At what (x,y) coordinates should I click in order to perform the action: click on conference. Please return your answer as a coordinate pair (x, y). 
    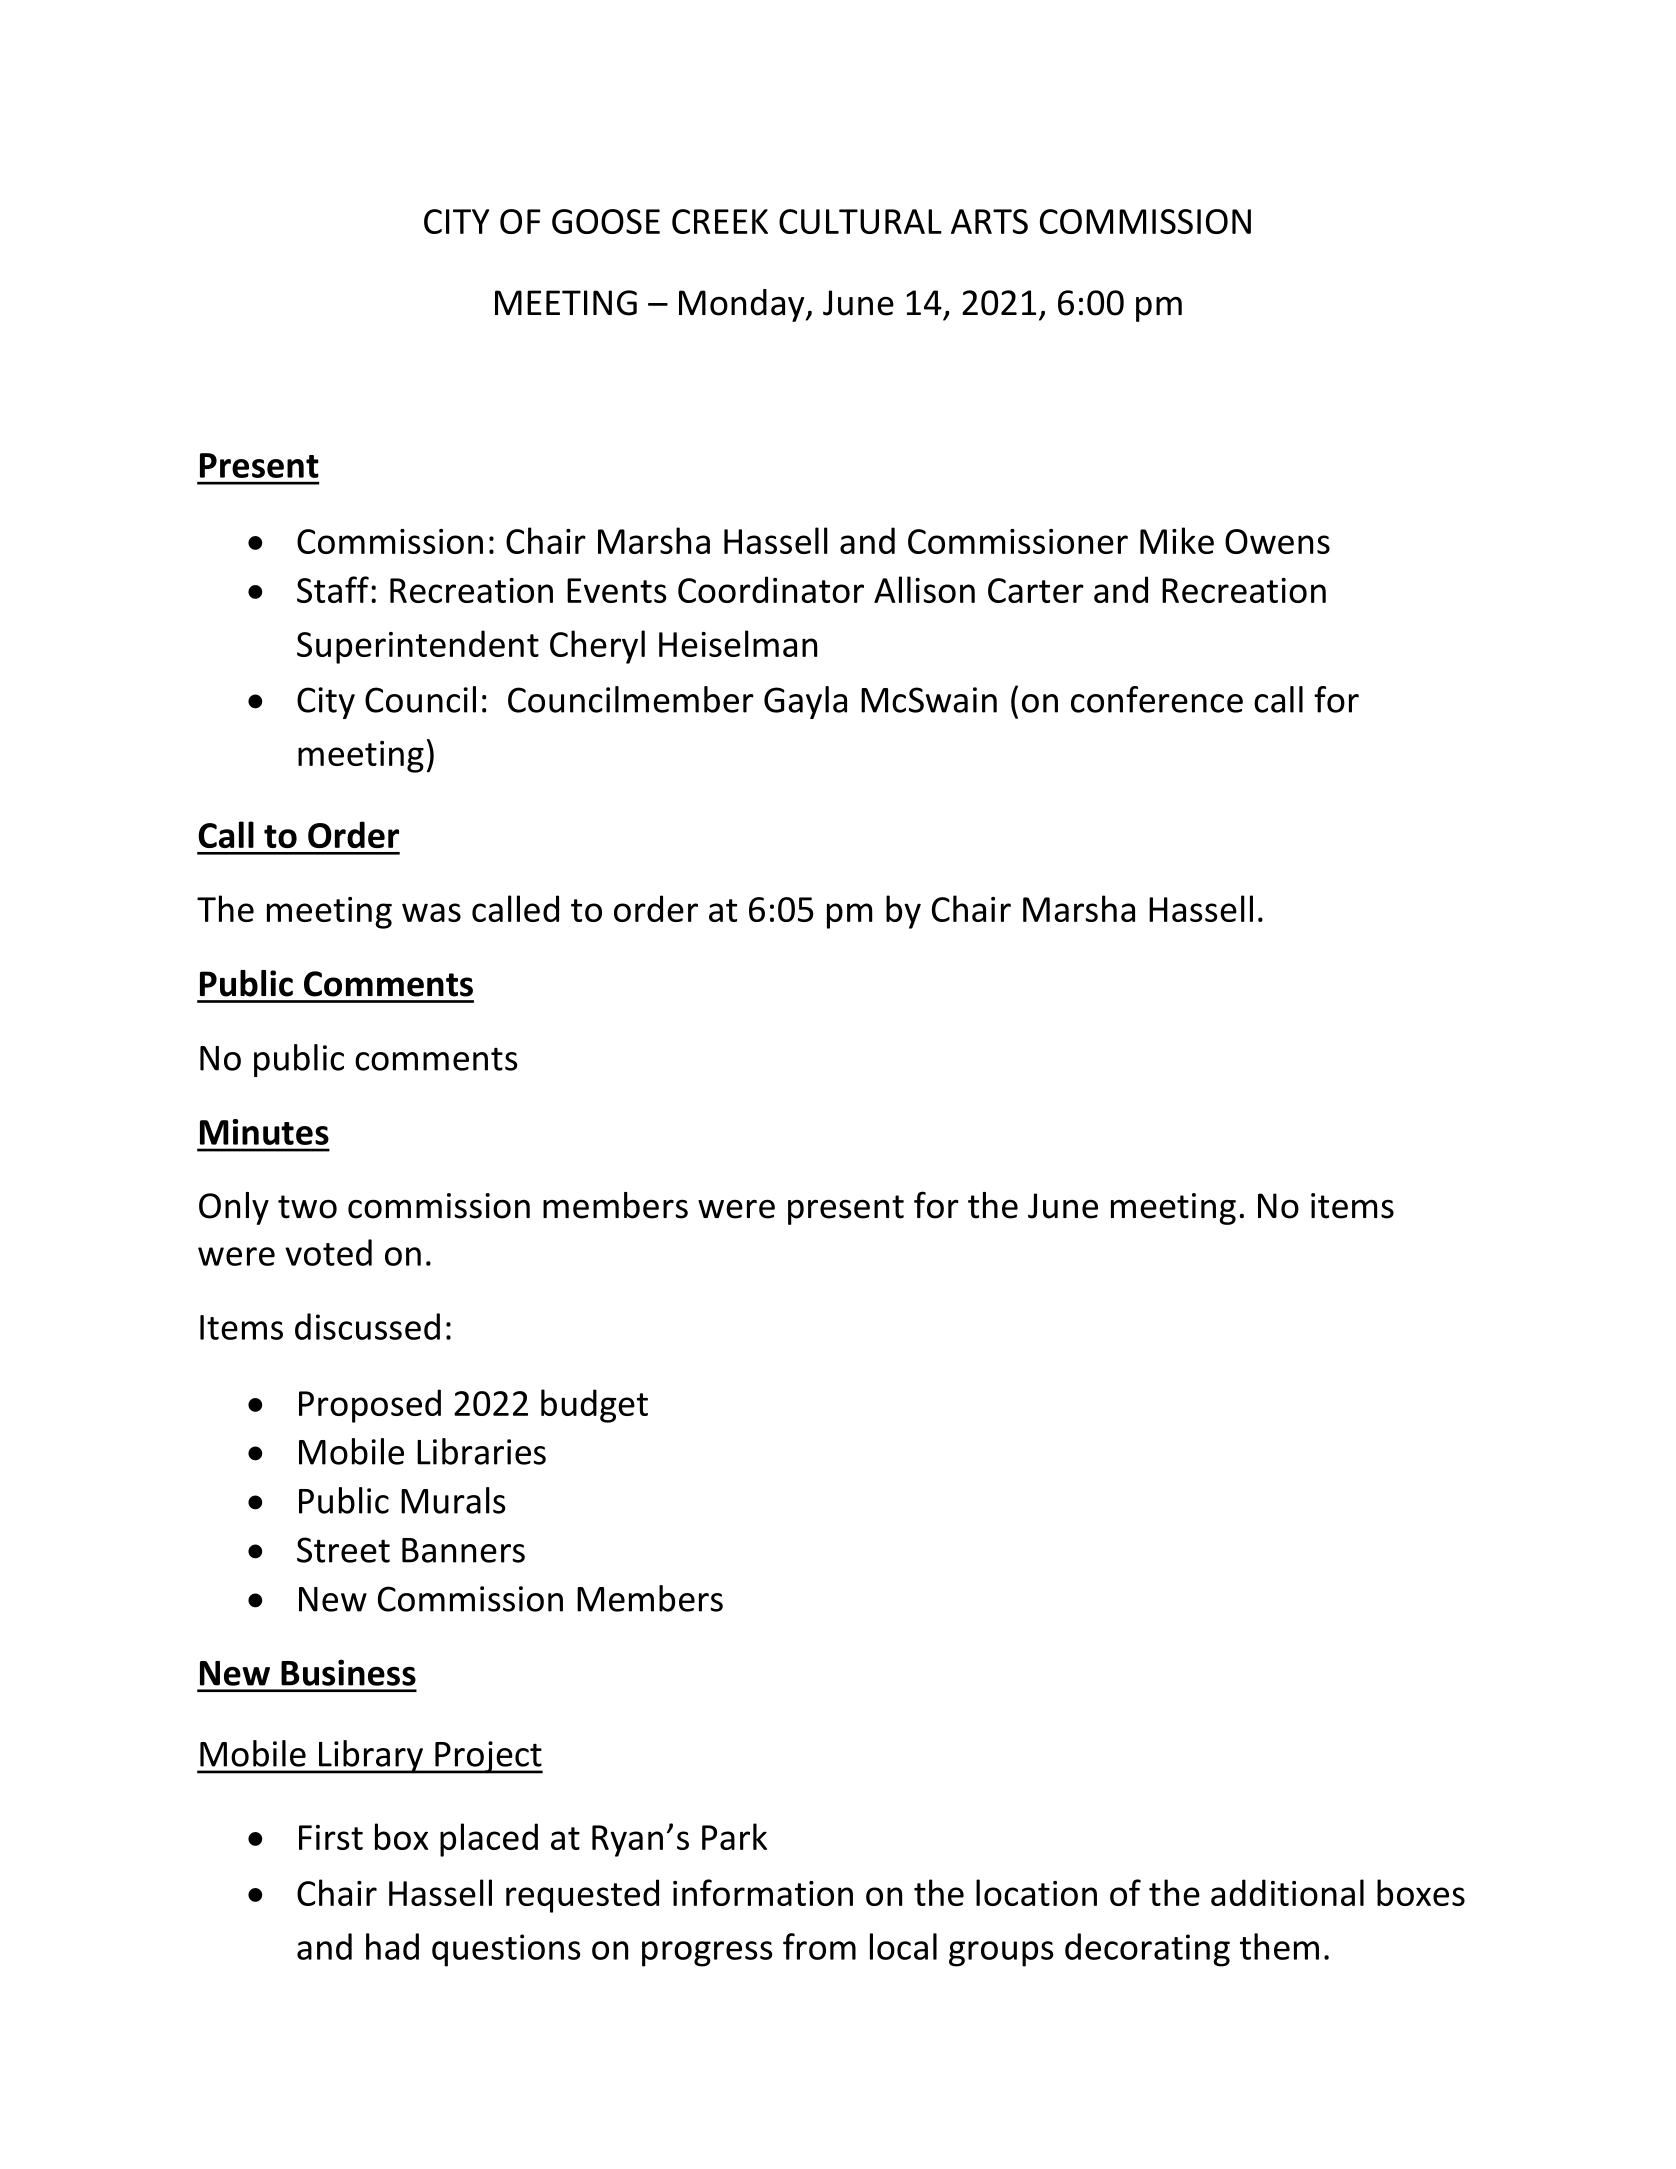
    Looking at the image, I should click on (1157, 699).
